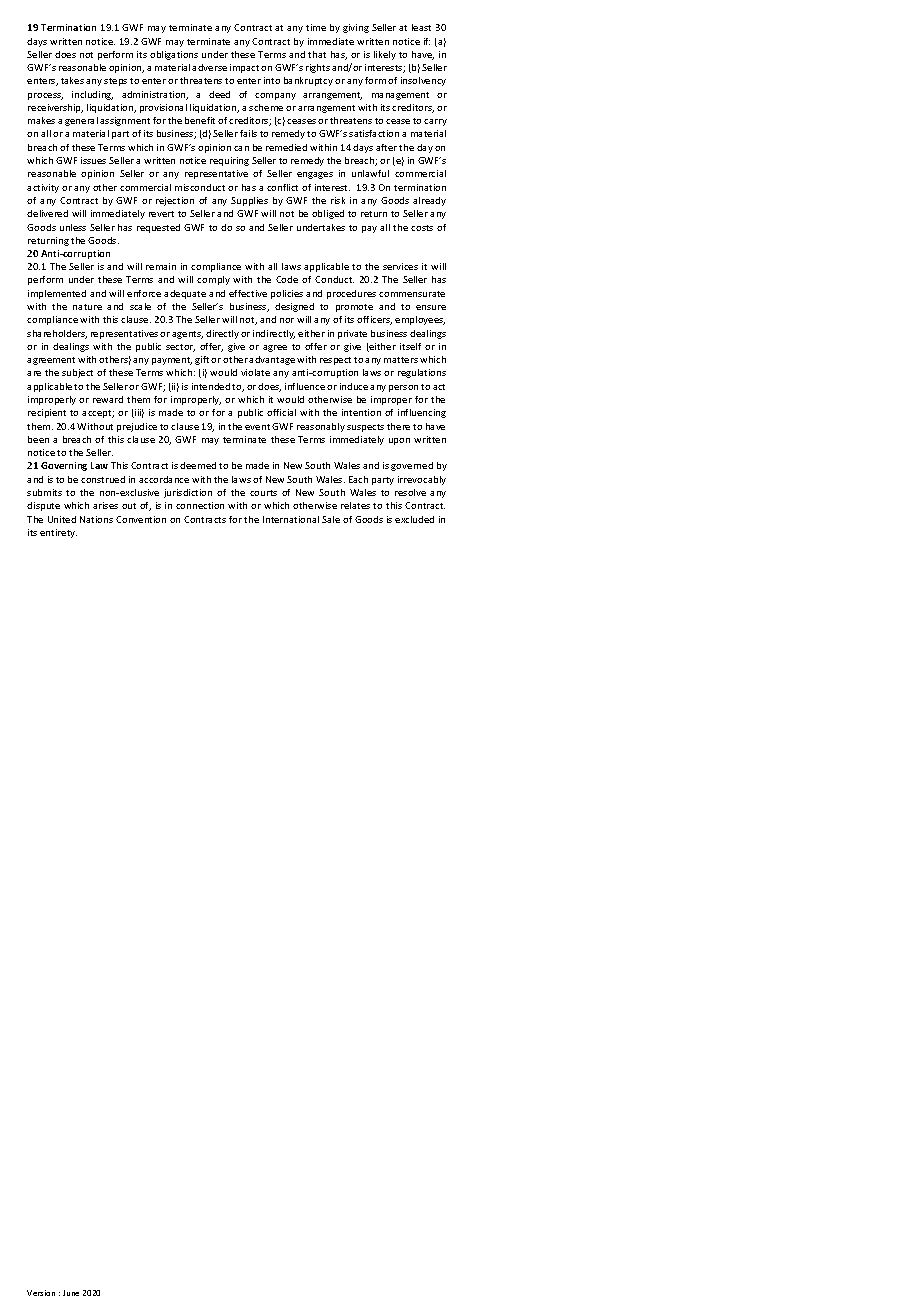  Describe the element at coordinates (255, 372) in the document. I see `violate` at that location.
